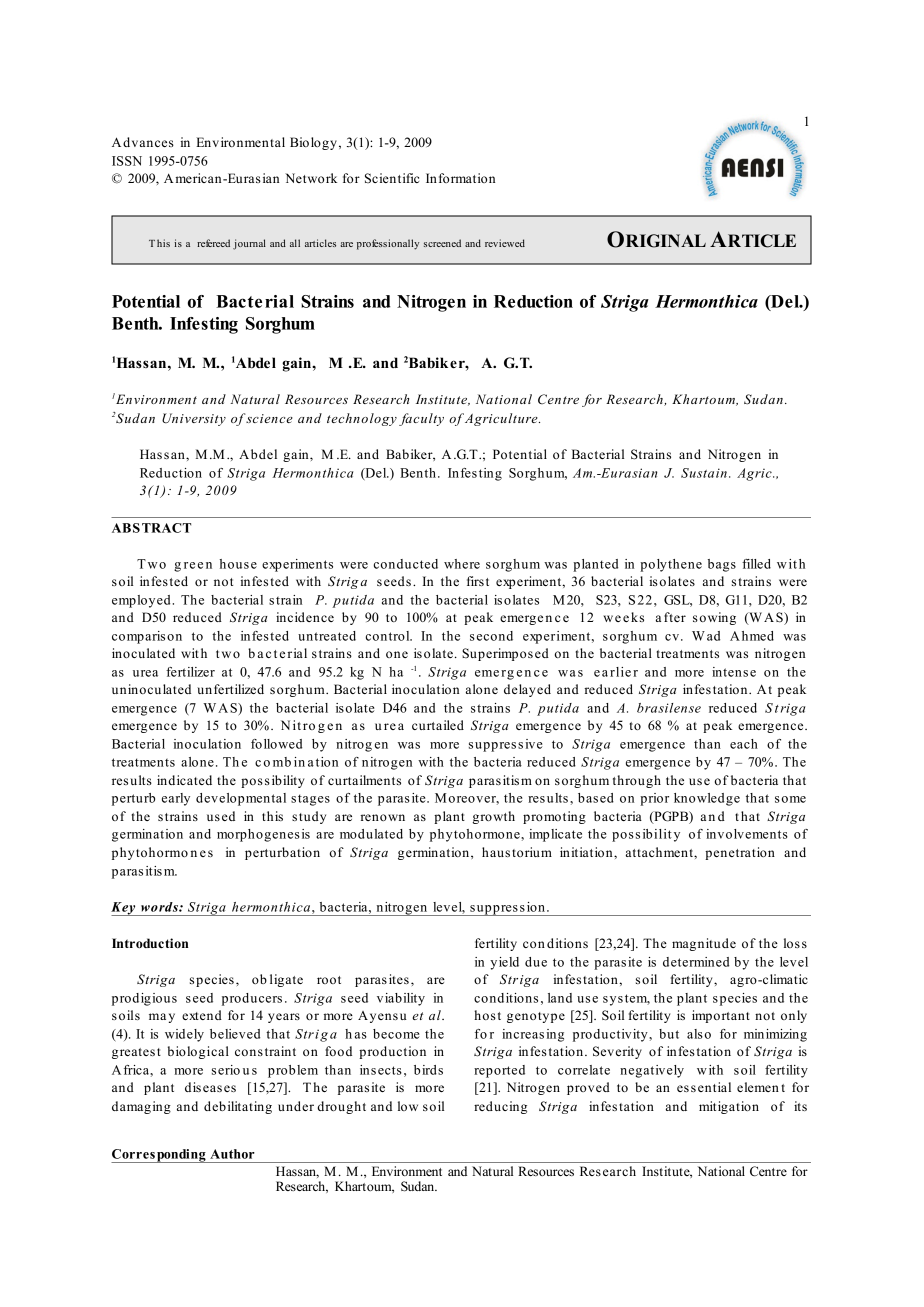 This screenshot has width=924, height=1307. Describe the element at coordinates (800, 1106) in the screenshot. I see `its` at that location.
